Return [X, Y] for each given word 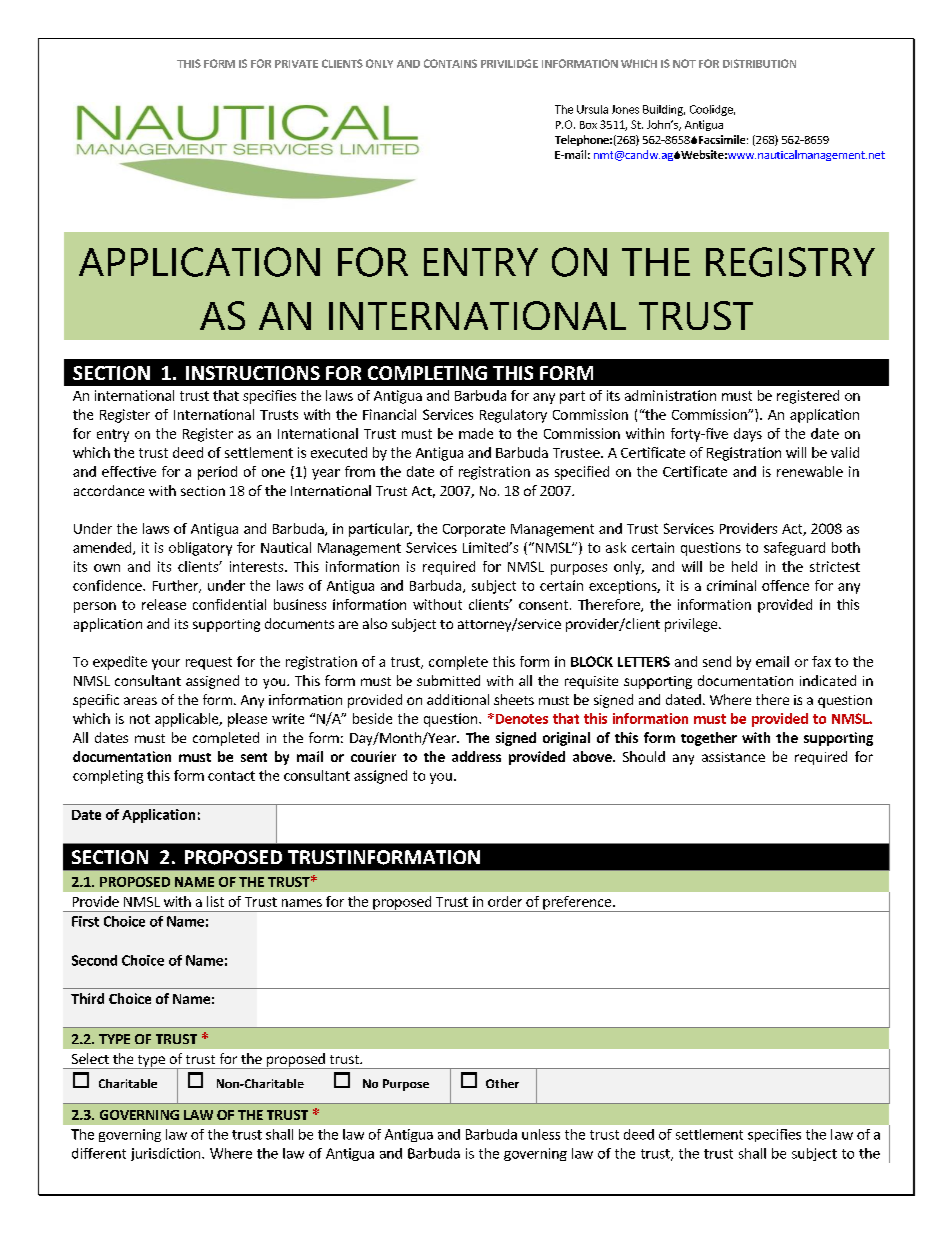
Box [588, 125]
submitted [448, 680]
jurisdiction [167, 1154]
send [717, 661]
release [164, 604]
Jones [625, 109]
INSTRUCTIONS [253, 373]
